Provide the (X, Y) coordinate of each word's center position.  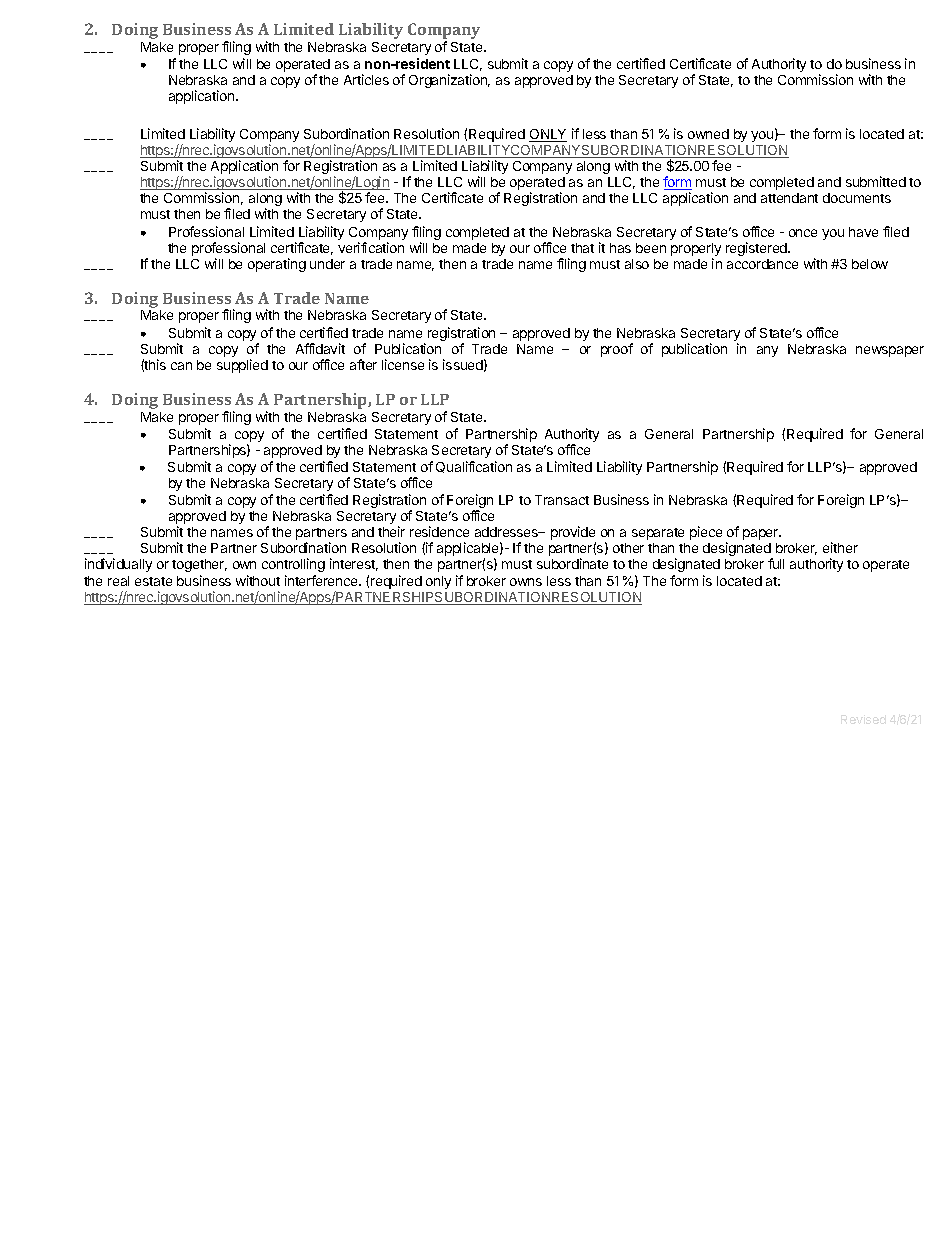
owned (708, 134)
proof (617, 350)
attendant (789, 198)
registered (757, 249)
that (582, 248)
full (776, 563)
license (403, 364)
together (199, 565)
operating (277, 265)
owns (526, 582)
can (181, 366)
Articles (366, 79)
